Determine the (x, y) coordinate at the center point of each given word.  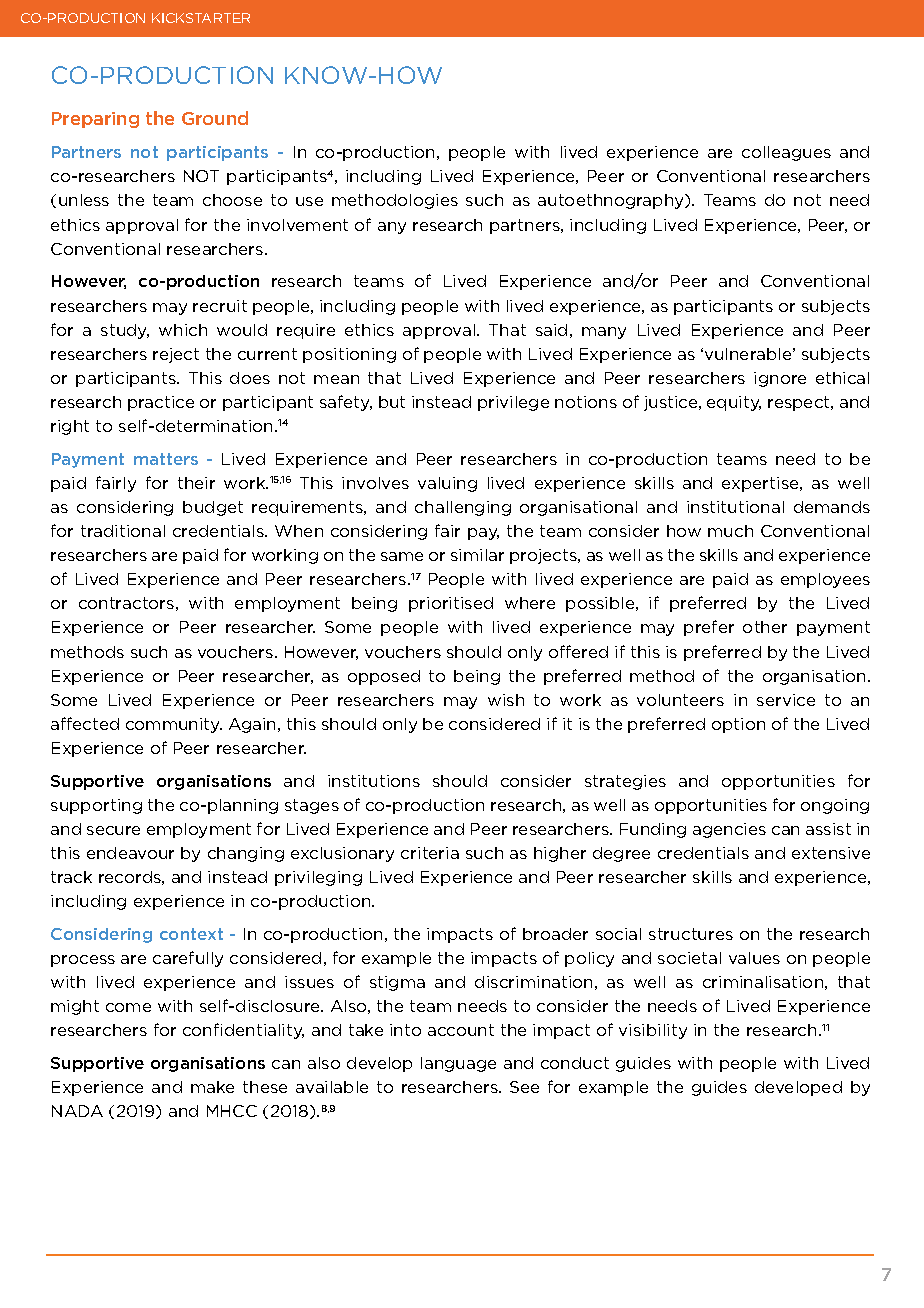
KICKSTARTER (201, 18)
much (730, 531)
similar (477, 555)
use (309, 201)
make (212, 1087)
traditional (123, 531)
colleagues (786, 153)
